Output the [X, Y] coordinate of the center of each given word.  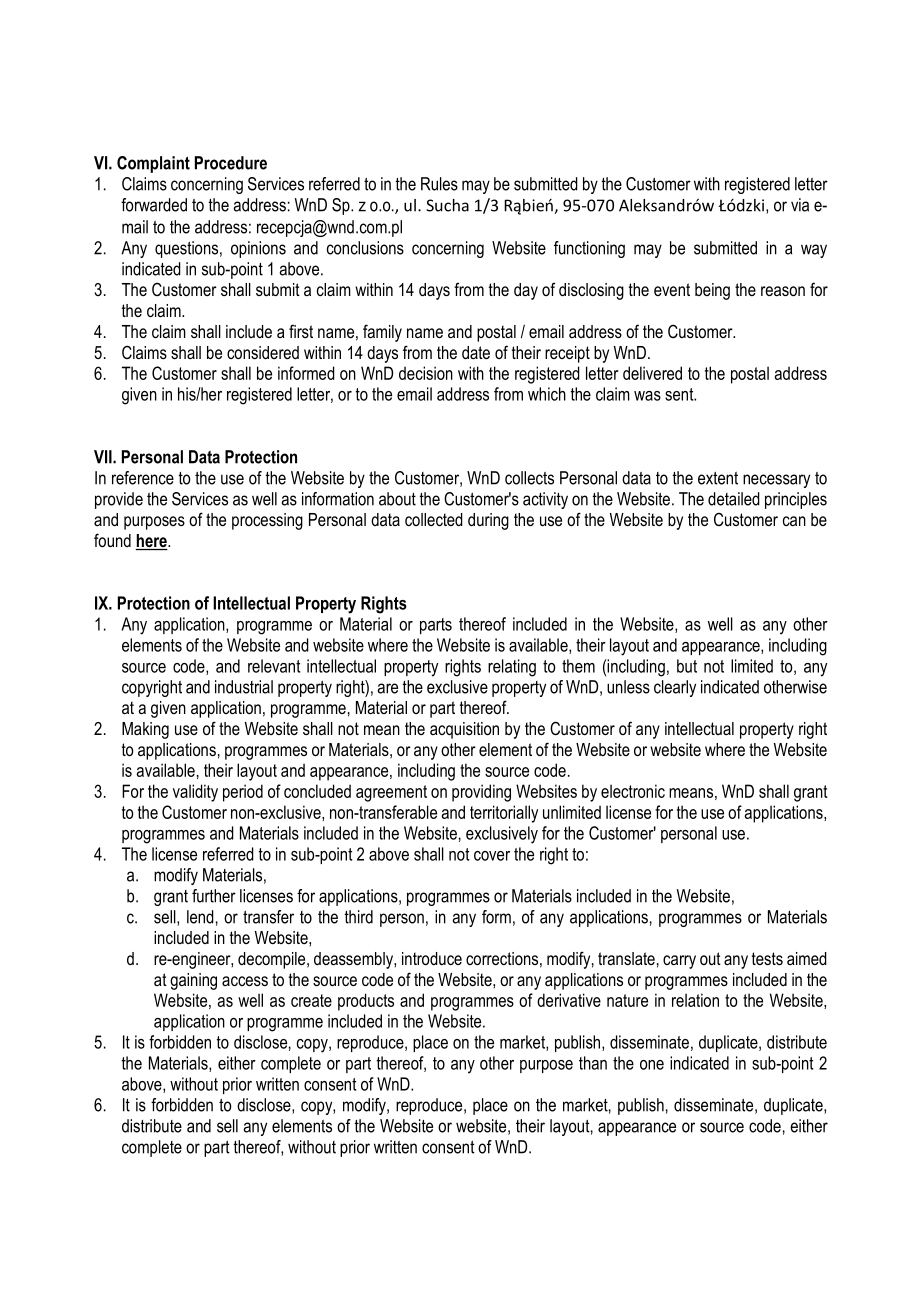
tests [767, 958]
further [214, 896]
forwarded [154, 205]
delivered [652, 373]
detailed [734, 499]
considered [263, 352]
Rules [439, 184]
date [476, 352]
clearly [675, 688]
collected [434, 519]
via [800, 205]
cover [492, 856]
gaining [193, 981]
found [112, 540]
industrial [244, 687]
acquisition [464, 730]
